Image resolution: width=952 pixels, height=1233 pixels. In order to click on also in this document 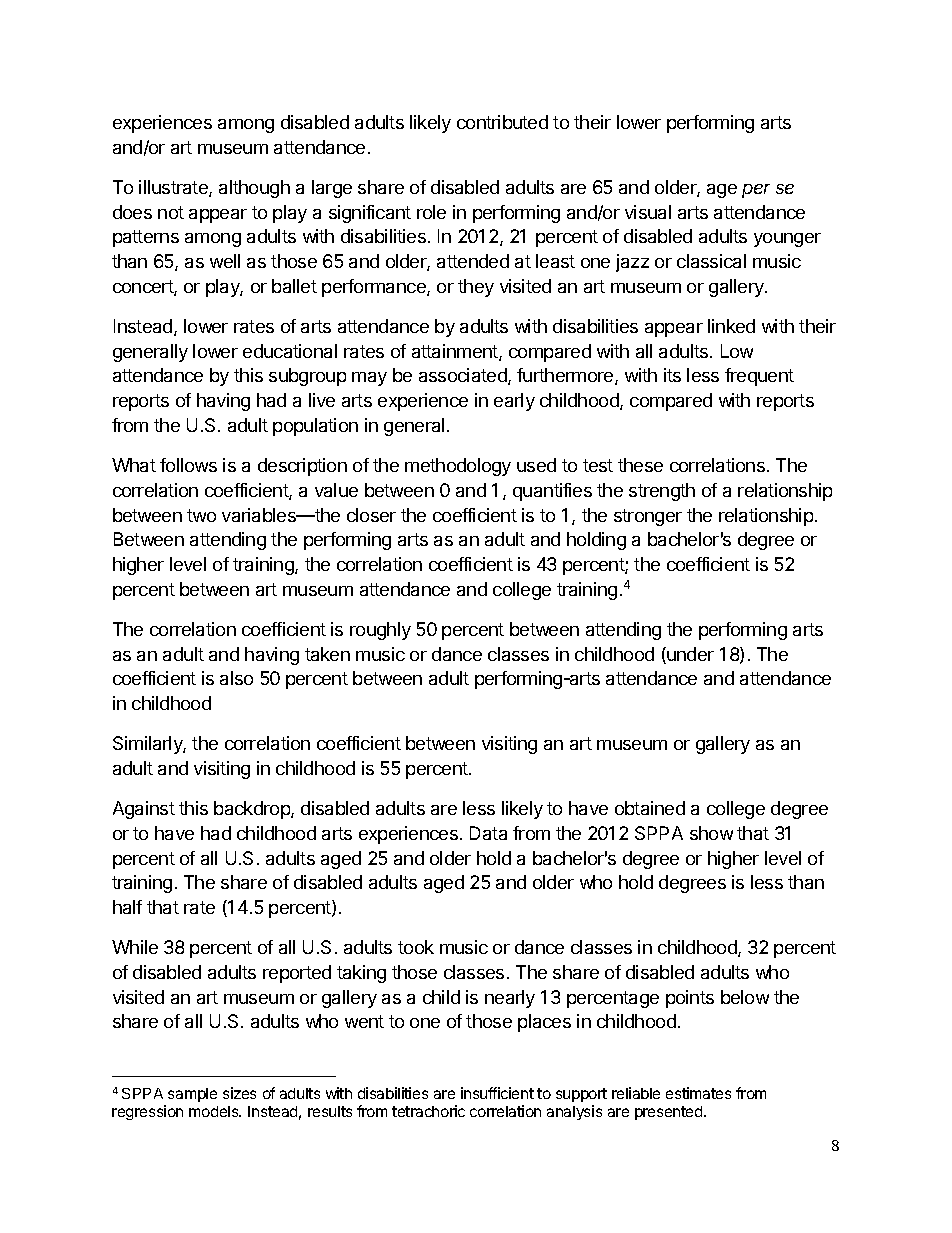, I will do `click(236, 678)`.
